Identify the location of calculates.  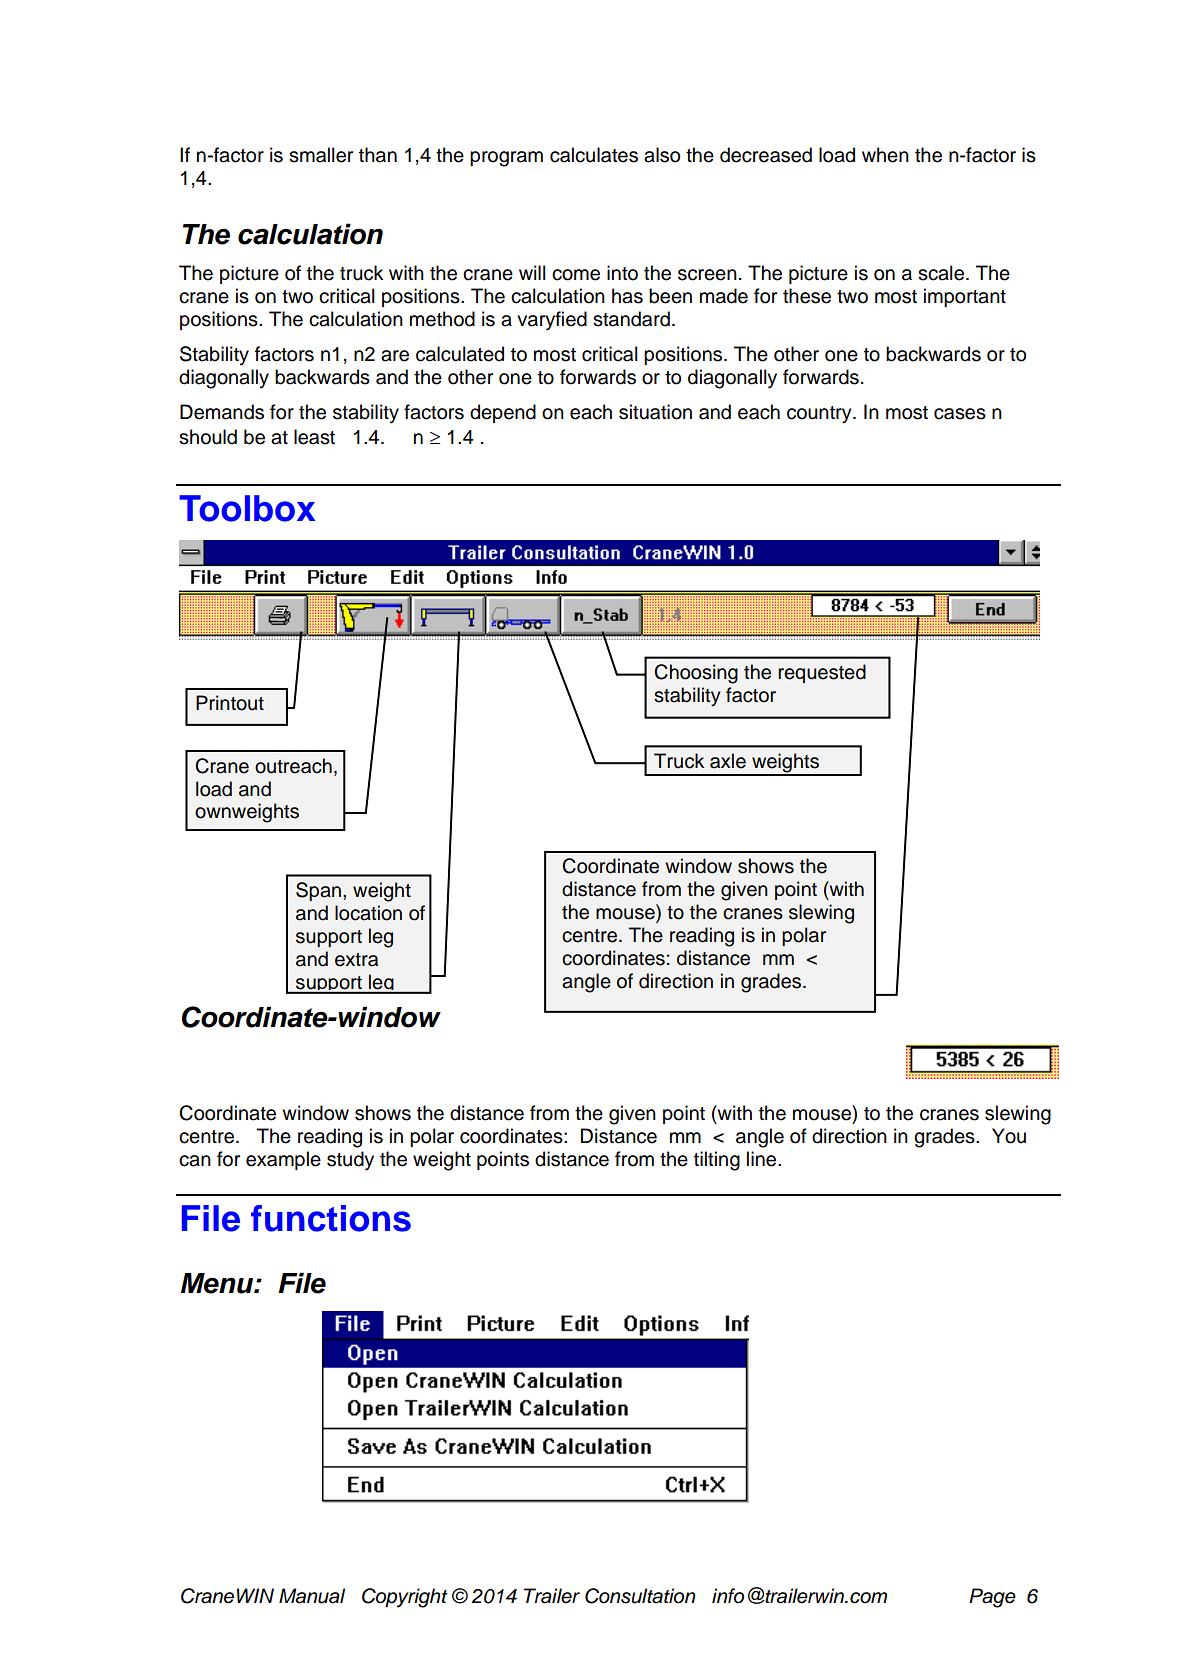
(594, 155).
